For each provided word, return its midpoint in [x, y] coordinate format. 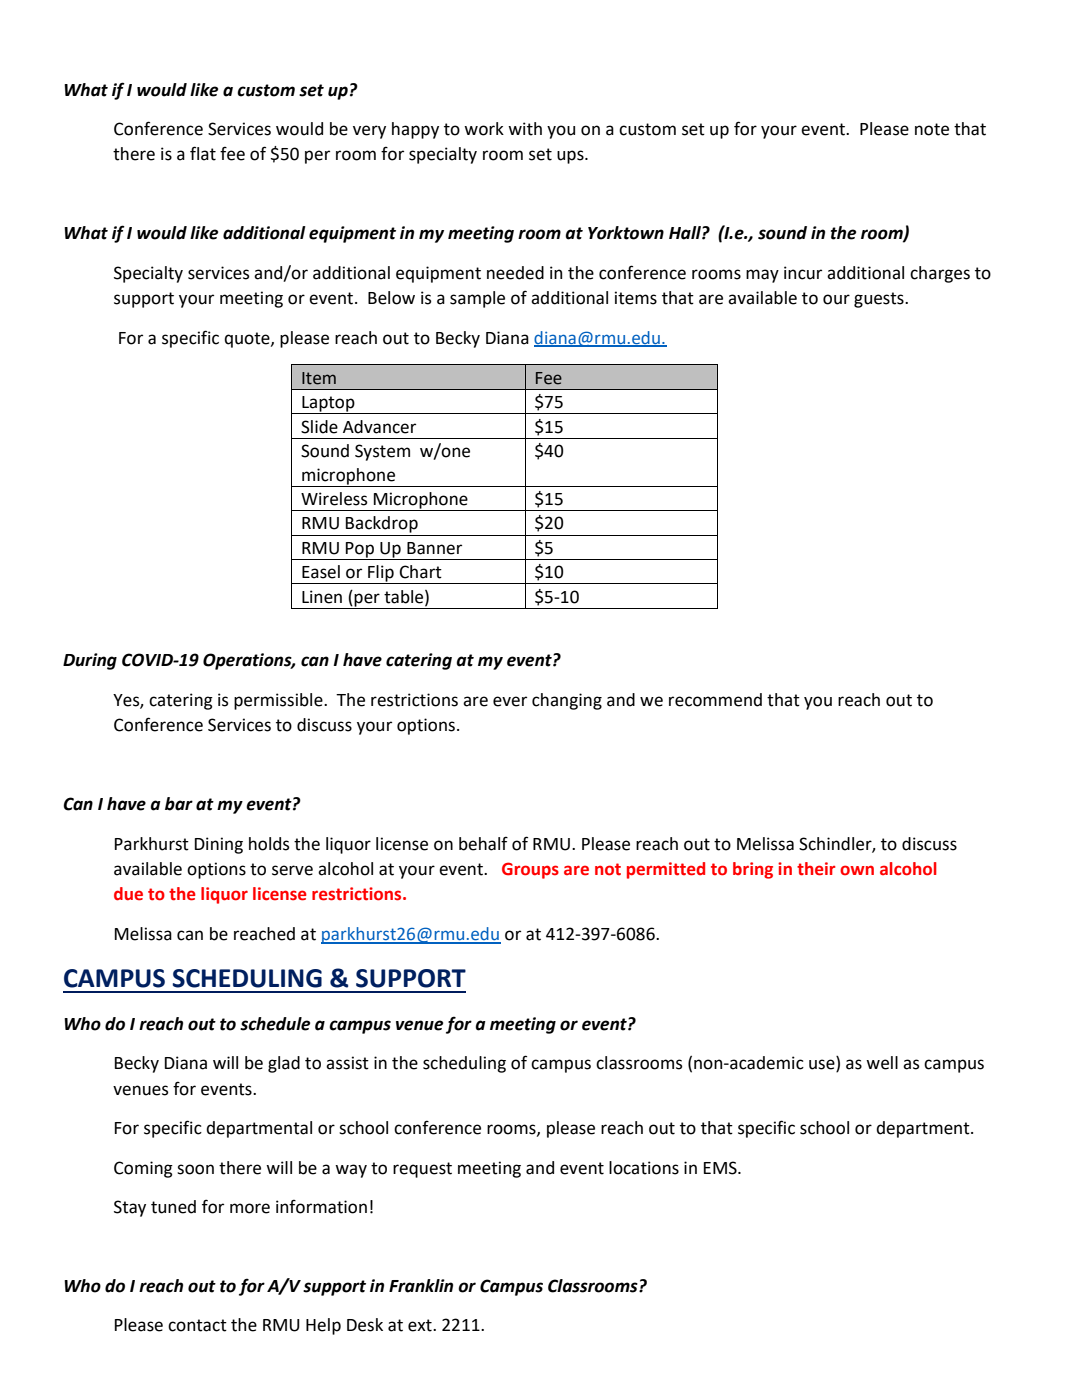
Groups [530, 870]
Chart [420, 572]
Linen [322, 597]
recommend [715, 700]
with [525, 129]
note [932, 129]
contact [197, 1325]
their [816, 869]
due [128, 894]
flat [203, 153]
